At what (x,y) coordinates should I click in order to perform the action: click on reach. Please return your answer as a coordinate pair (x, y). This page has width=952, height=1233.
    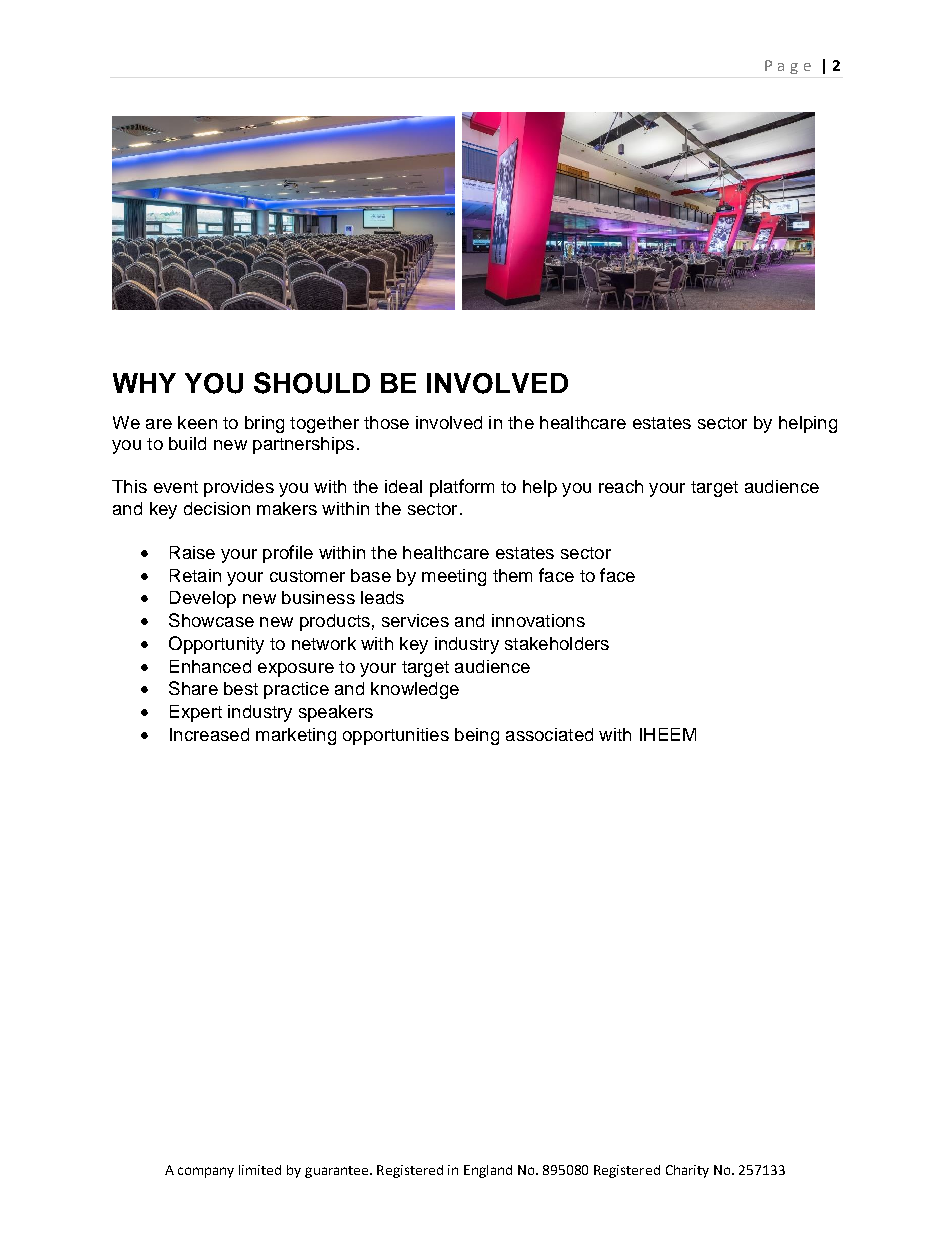
    Looking at the image, I should click on (621, 486).
